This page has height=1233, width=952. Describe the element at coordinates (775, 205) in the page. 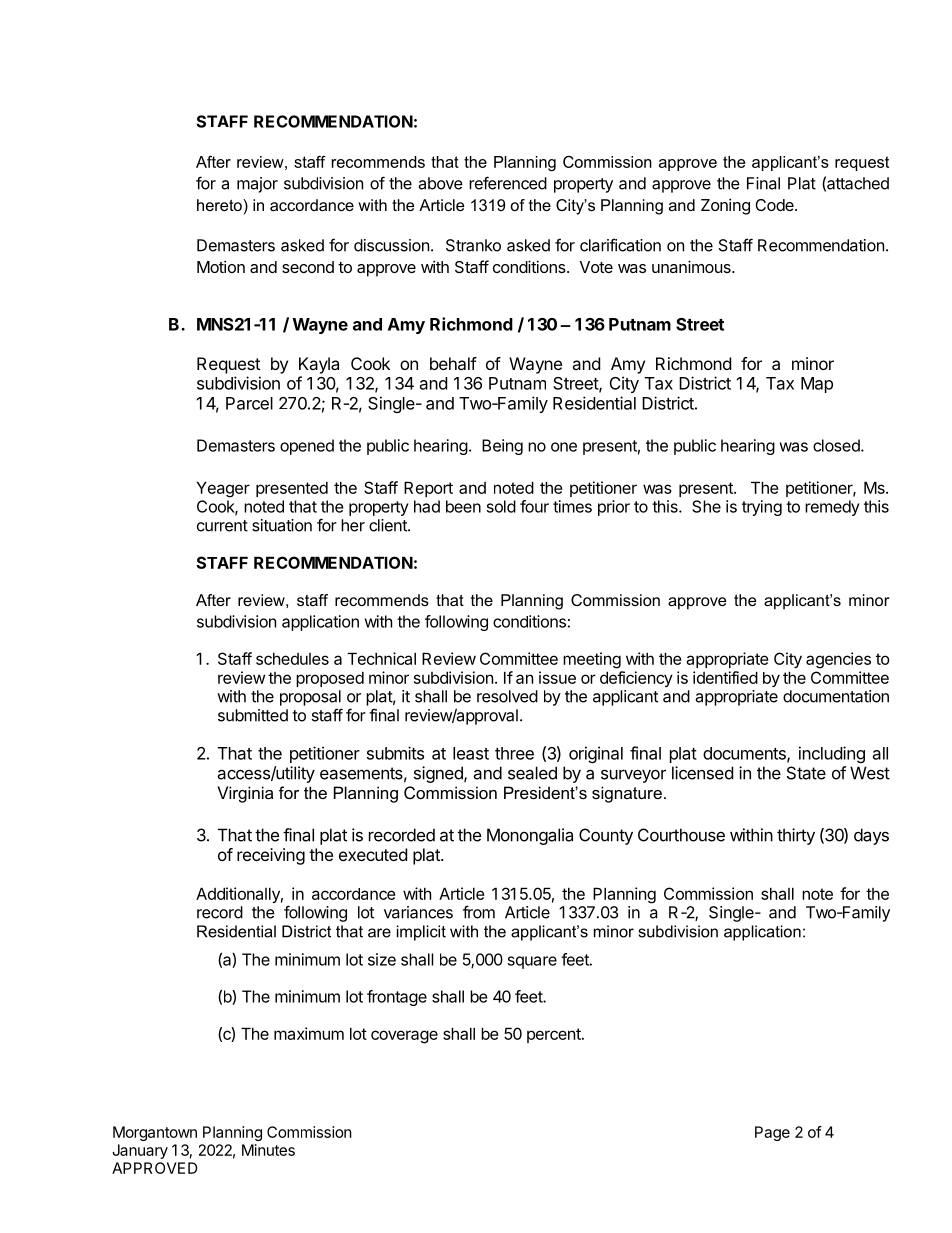

I see `Code` at that location.
